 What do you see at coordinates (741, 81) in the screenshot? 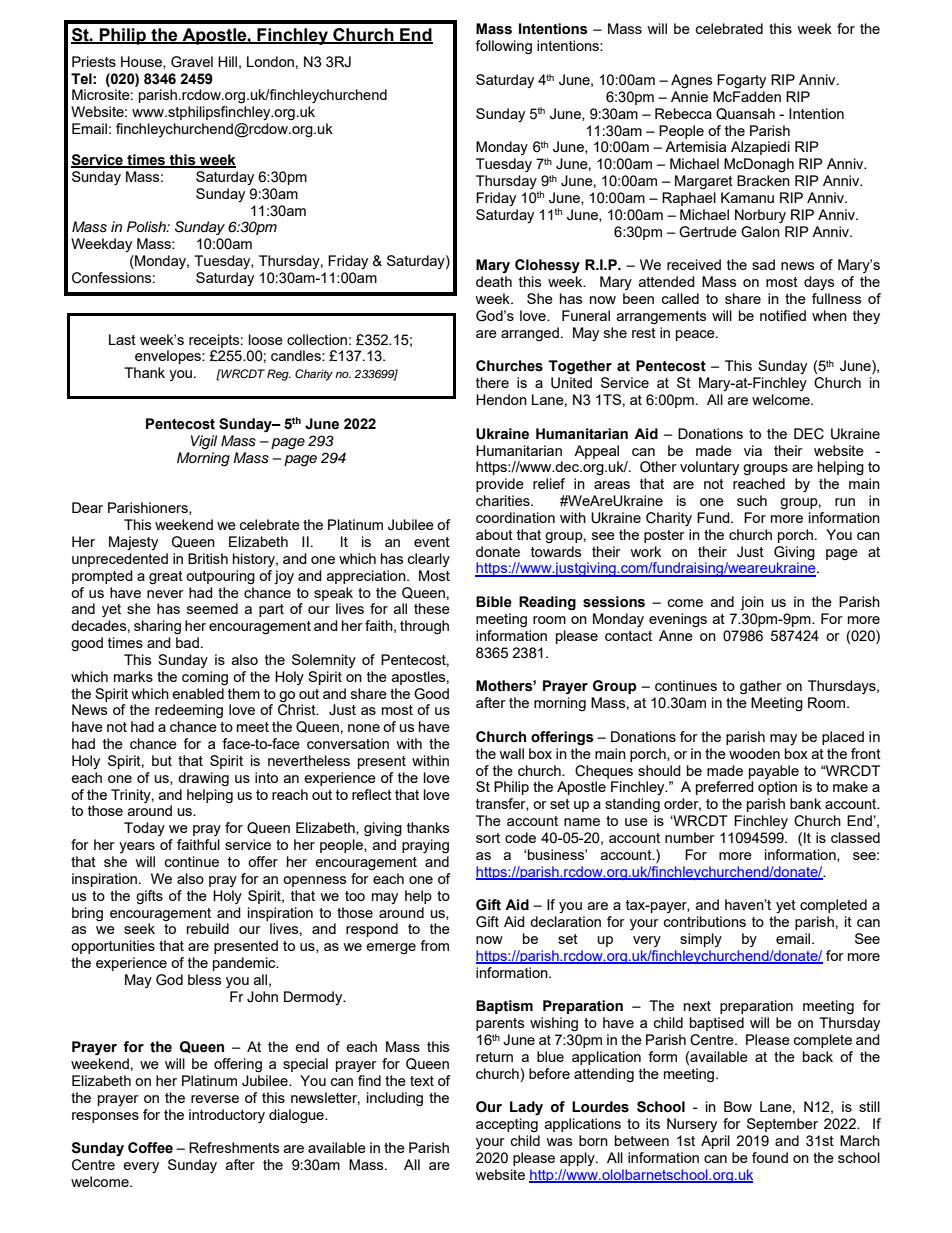
I see `Fogarty` at bounding box center [741, 81].
